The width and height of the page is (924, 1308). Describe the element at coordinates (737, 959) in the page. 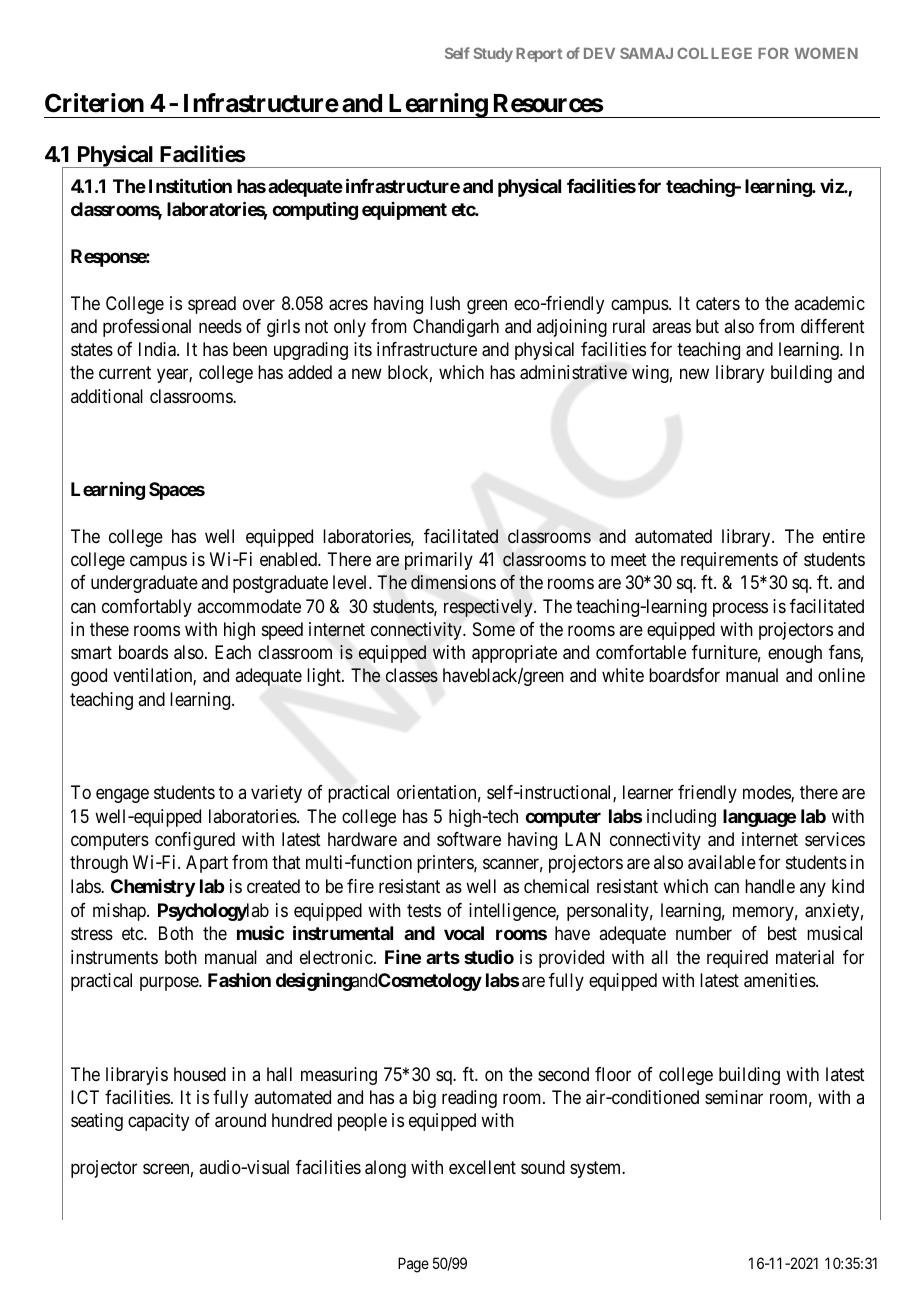

I see `required` at that location.
